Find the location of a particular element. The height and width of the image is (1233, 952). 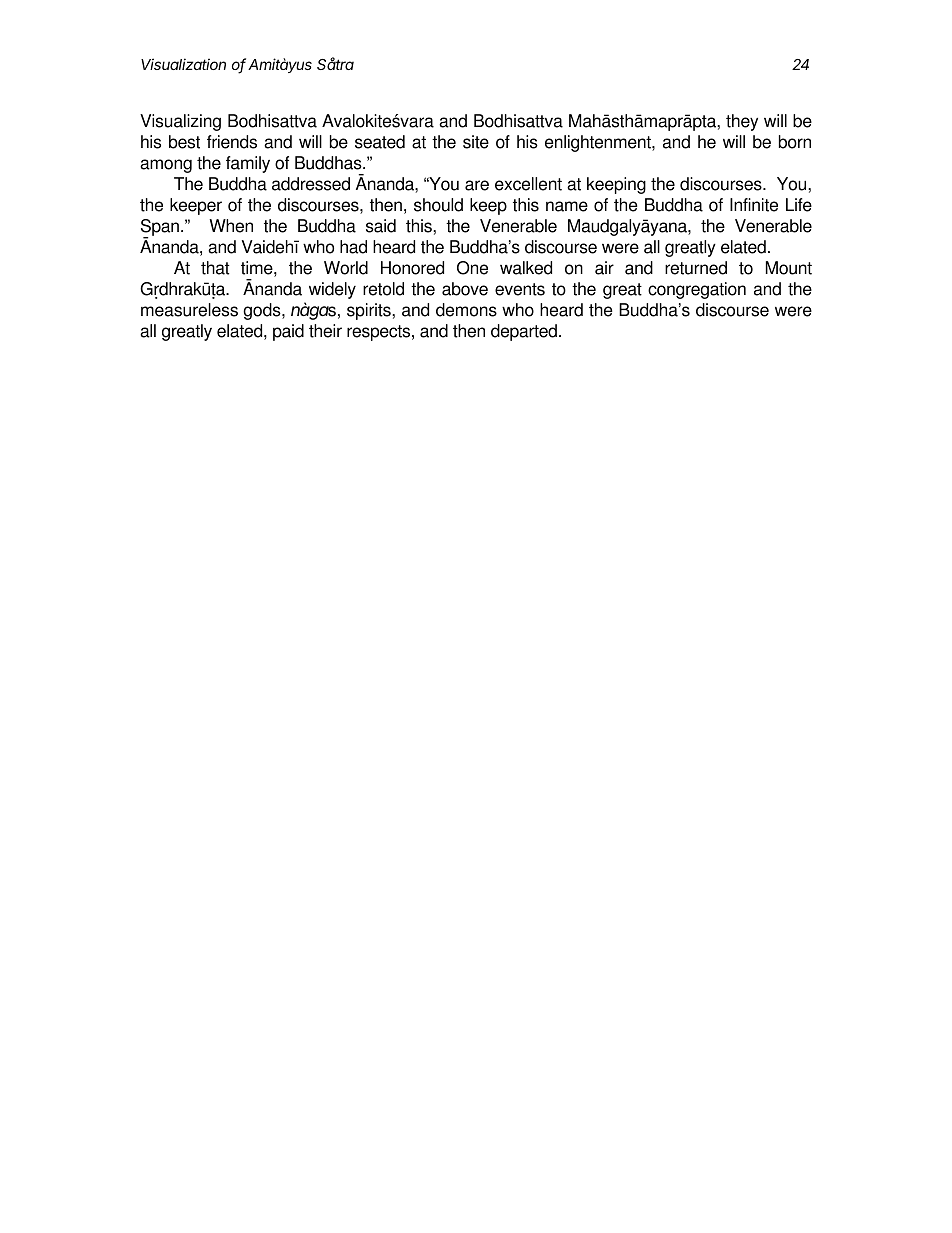

that is located at coordinates (215, 268).
